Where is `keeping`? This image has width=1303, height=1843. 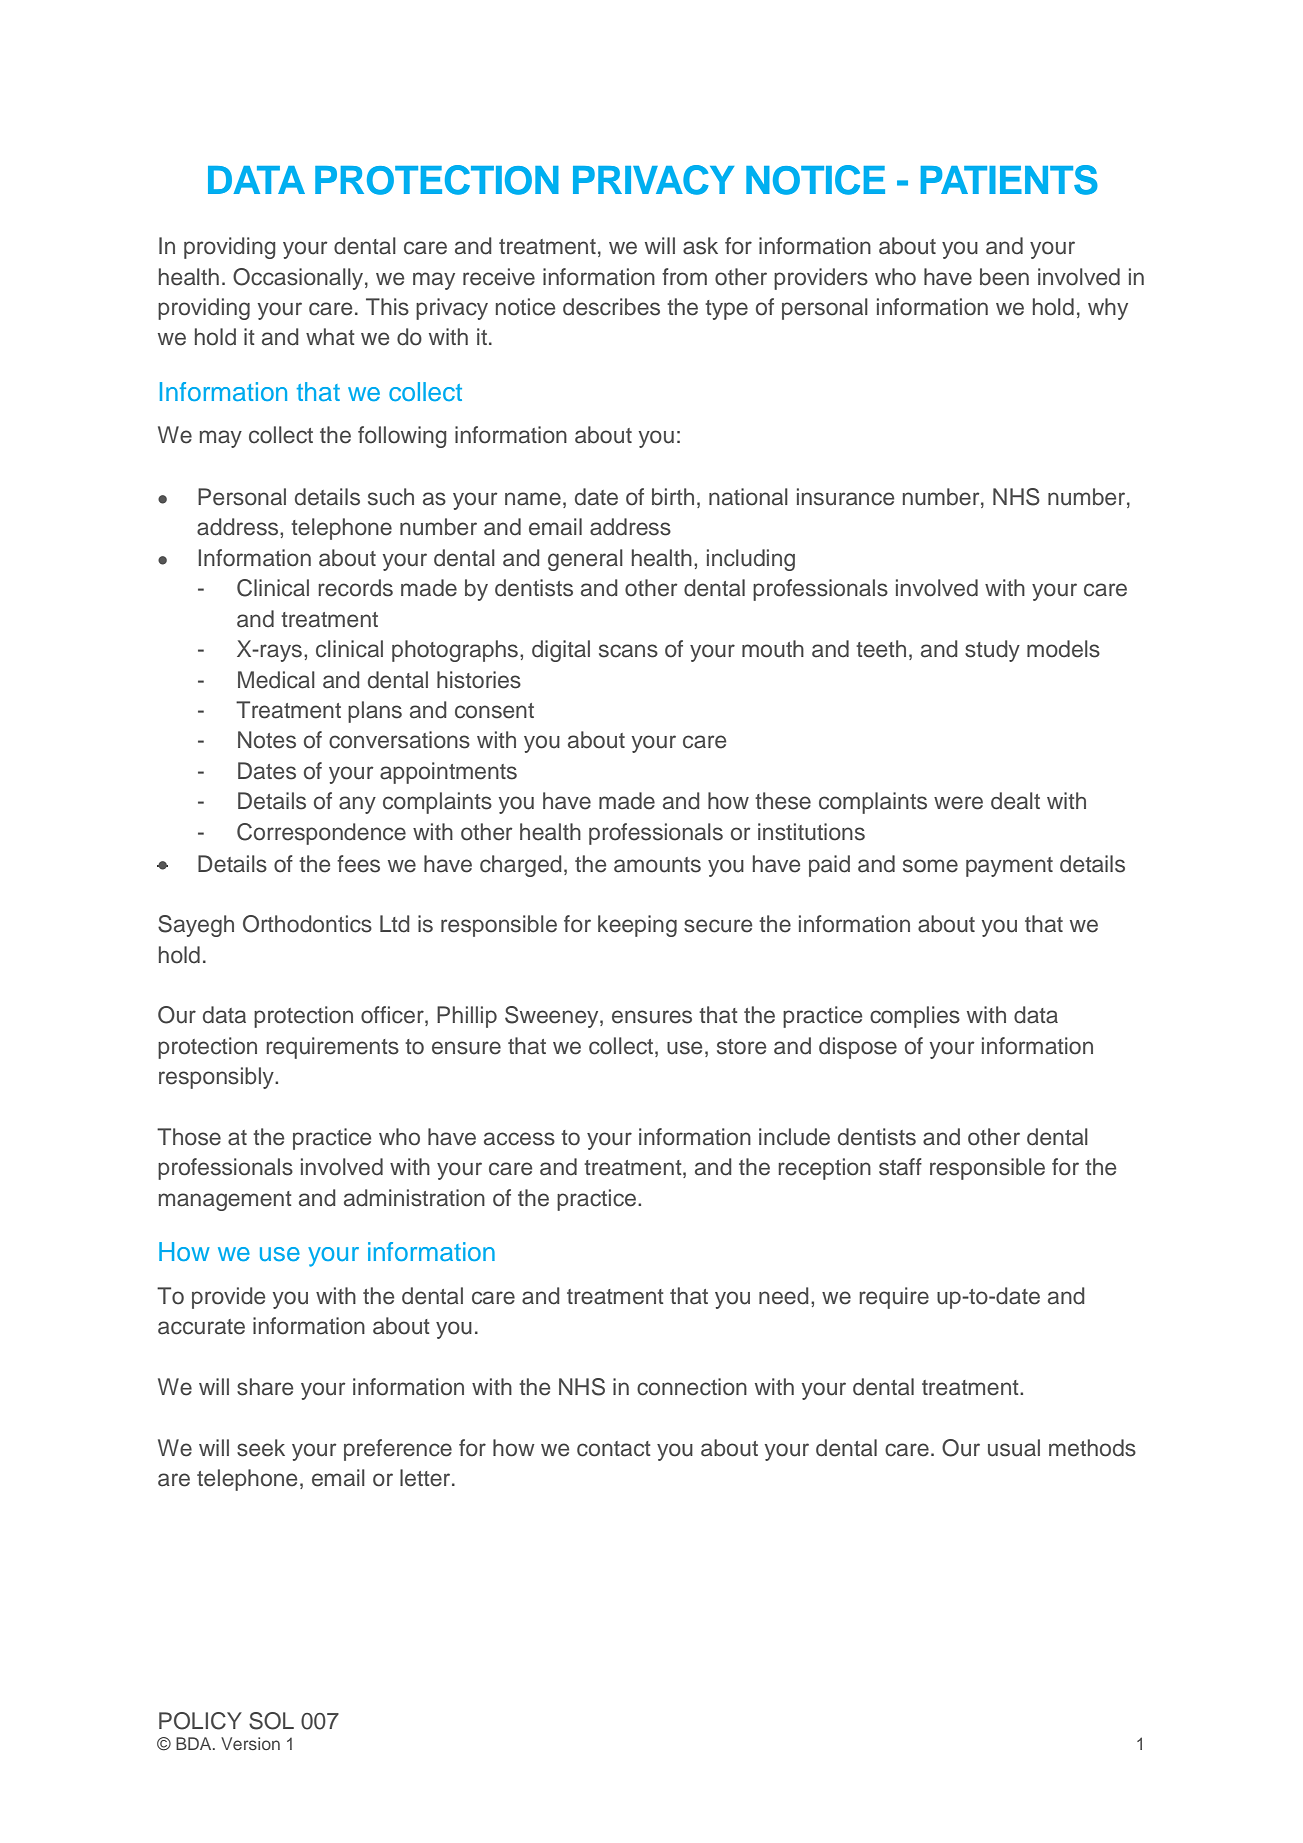 keeping is located at coordinates (637, 926).
